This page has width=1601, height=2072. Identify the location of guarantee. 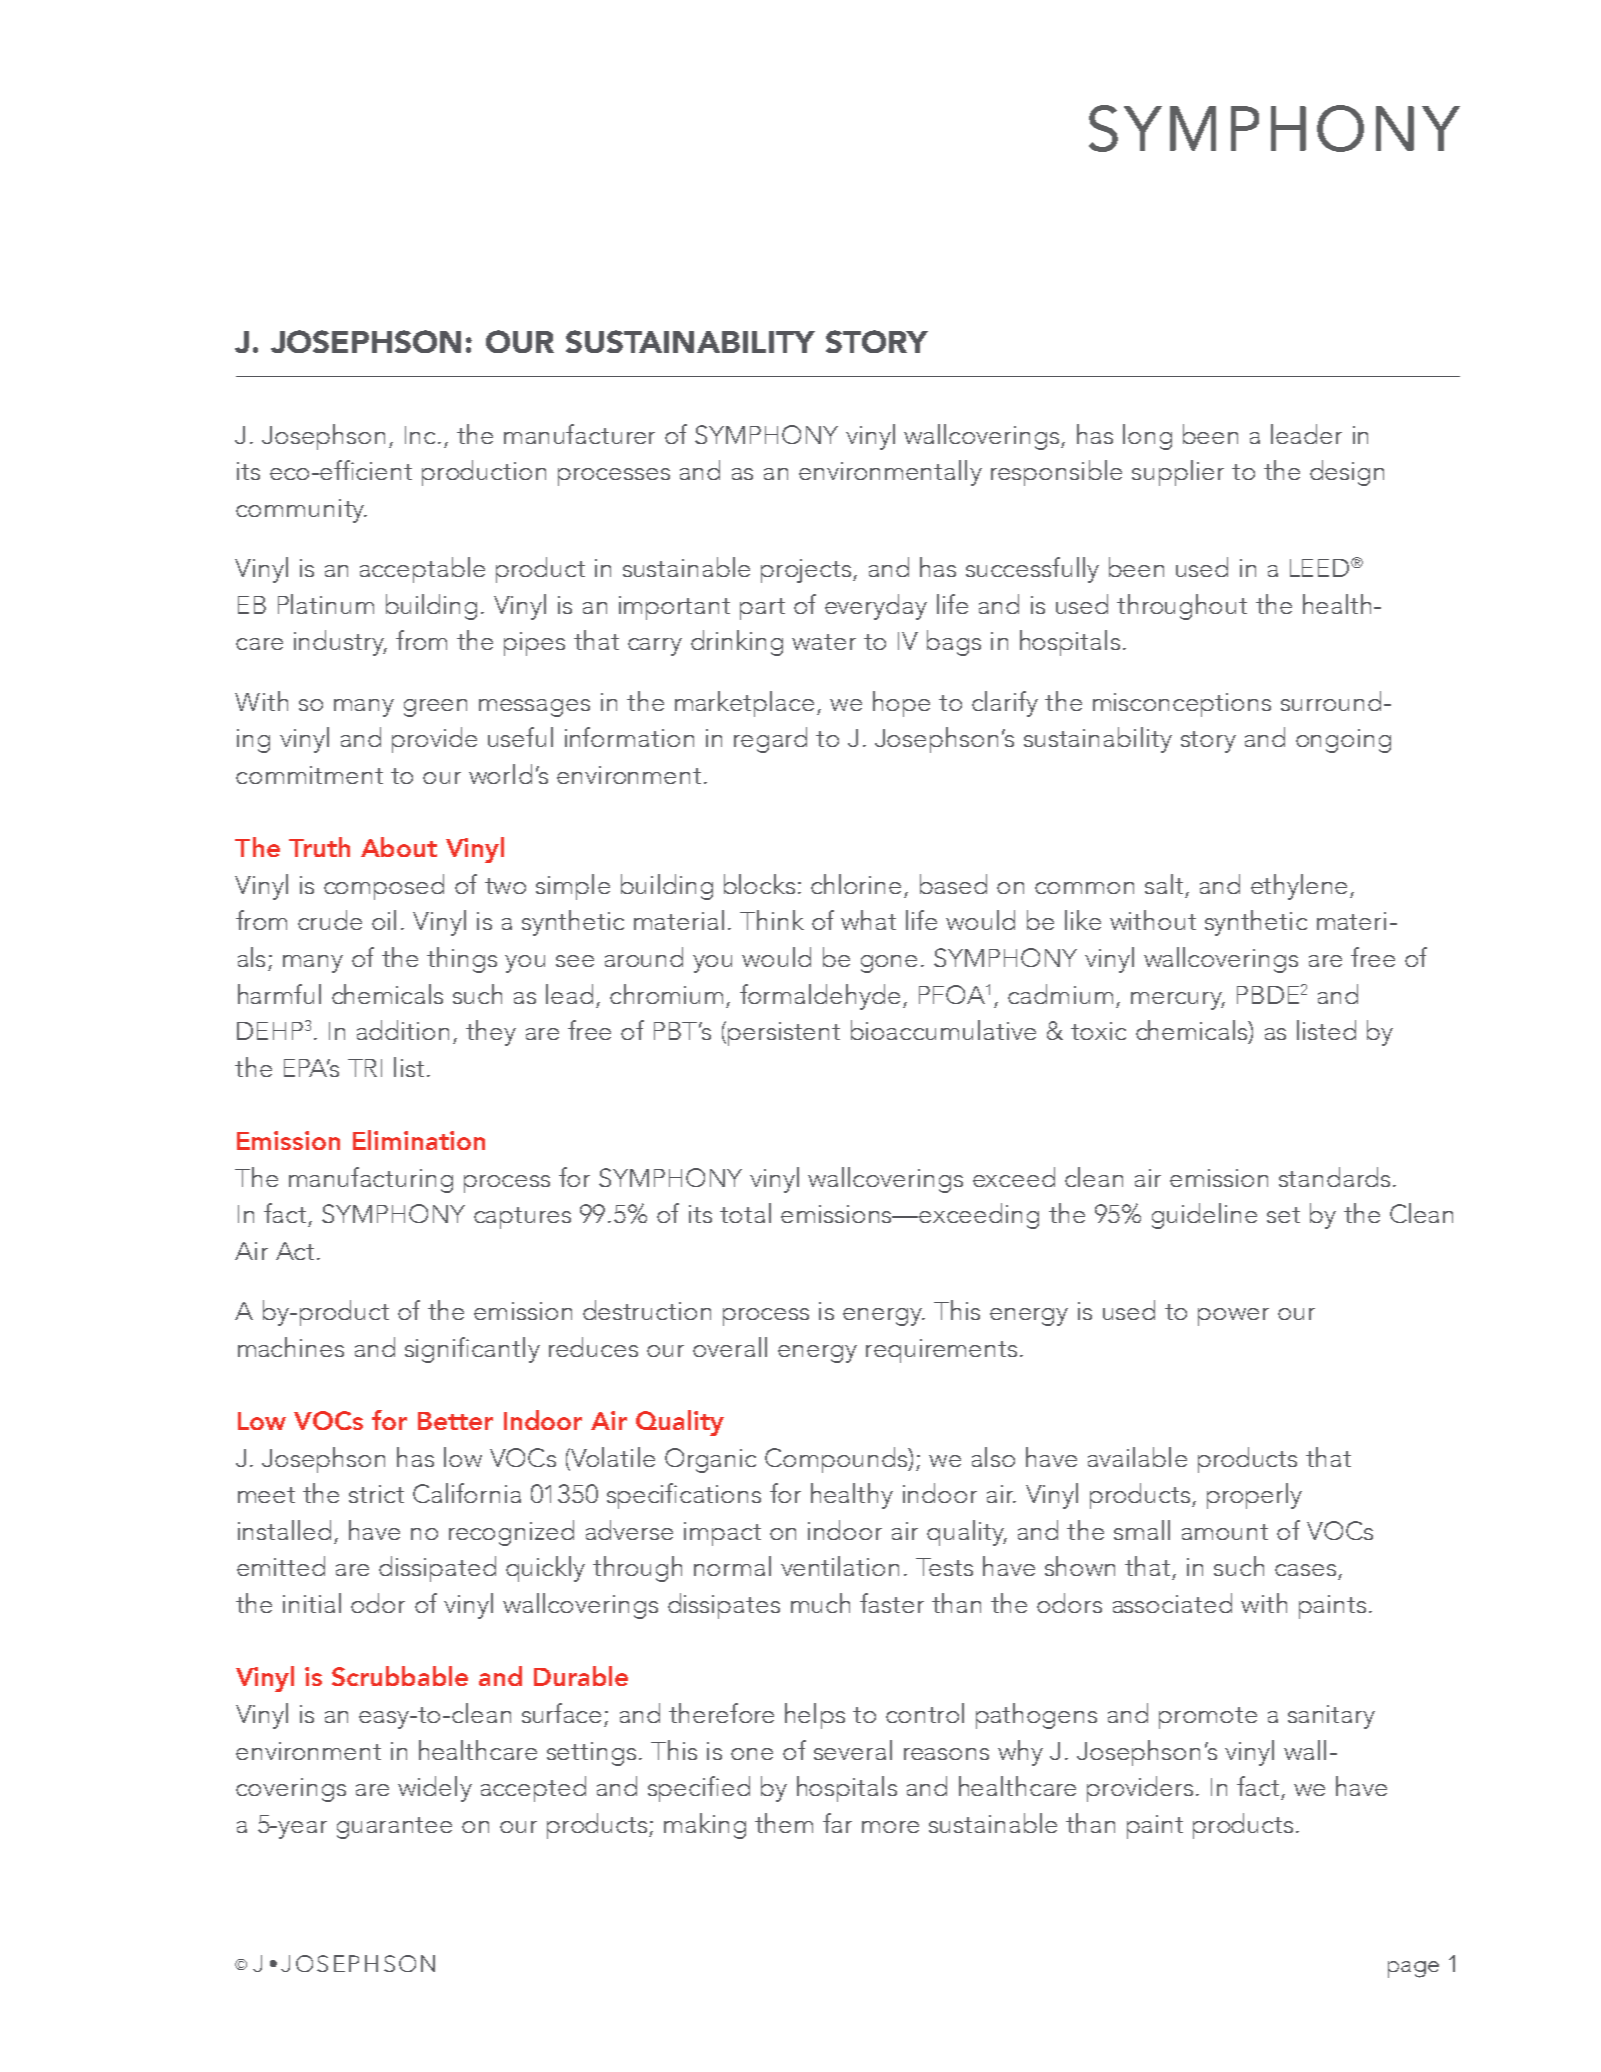
(394, 1828).
